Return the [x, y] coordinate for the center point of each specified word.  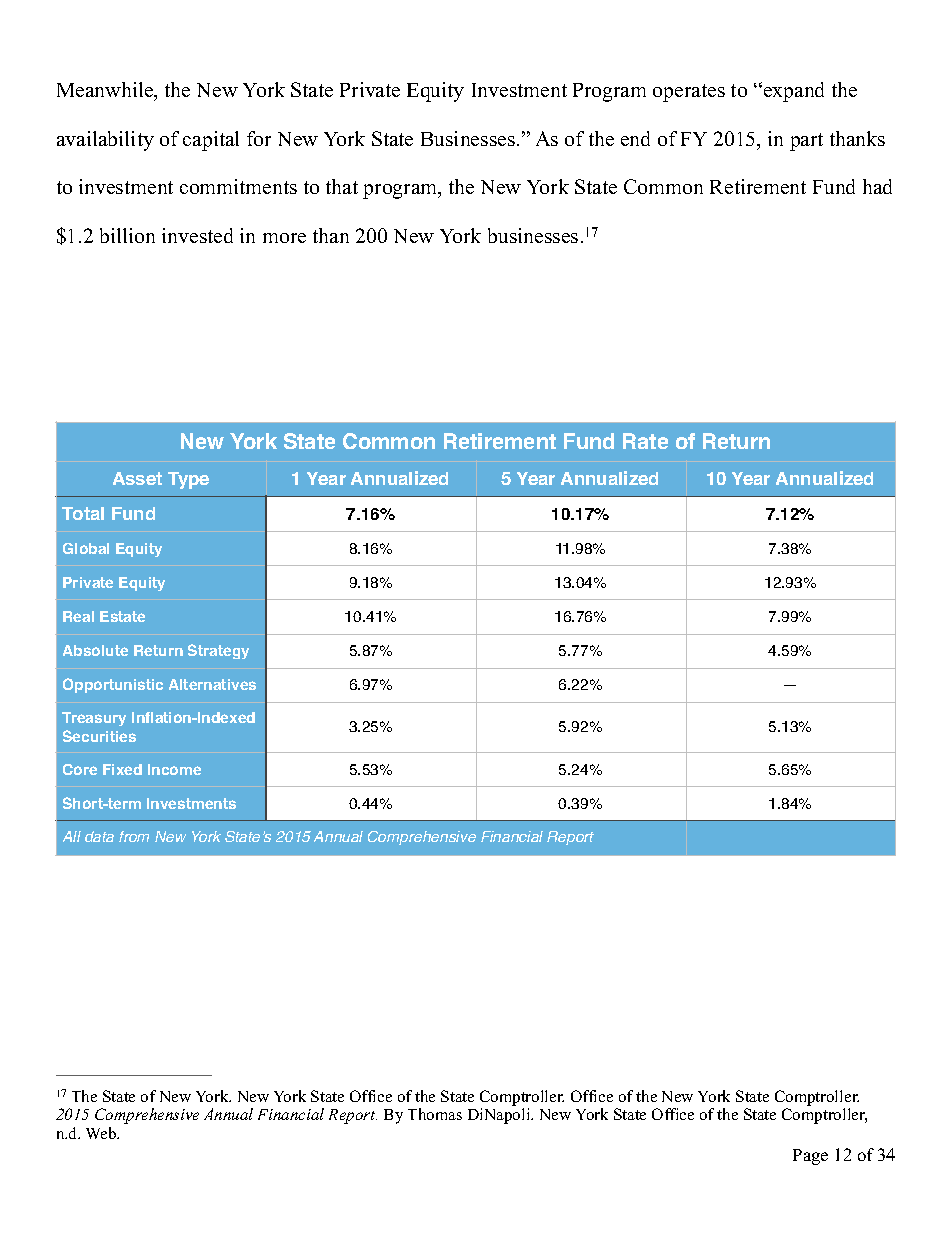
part [806, 142]
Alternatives [212, 684]
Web [102, 1133]
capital [211, 141]
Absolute [95, 650]
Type [188, 480]
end [635, 138]
